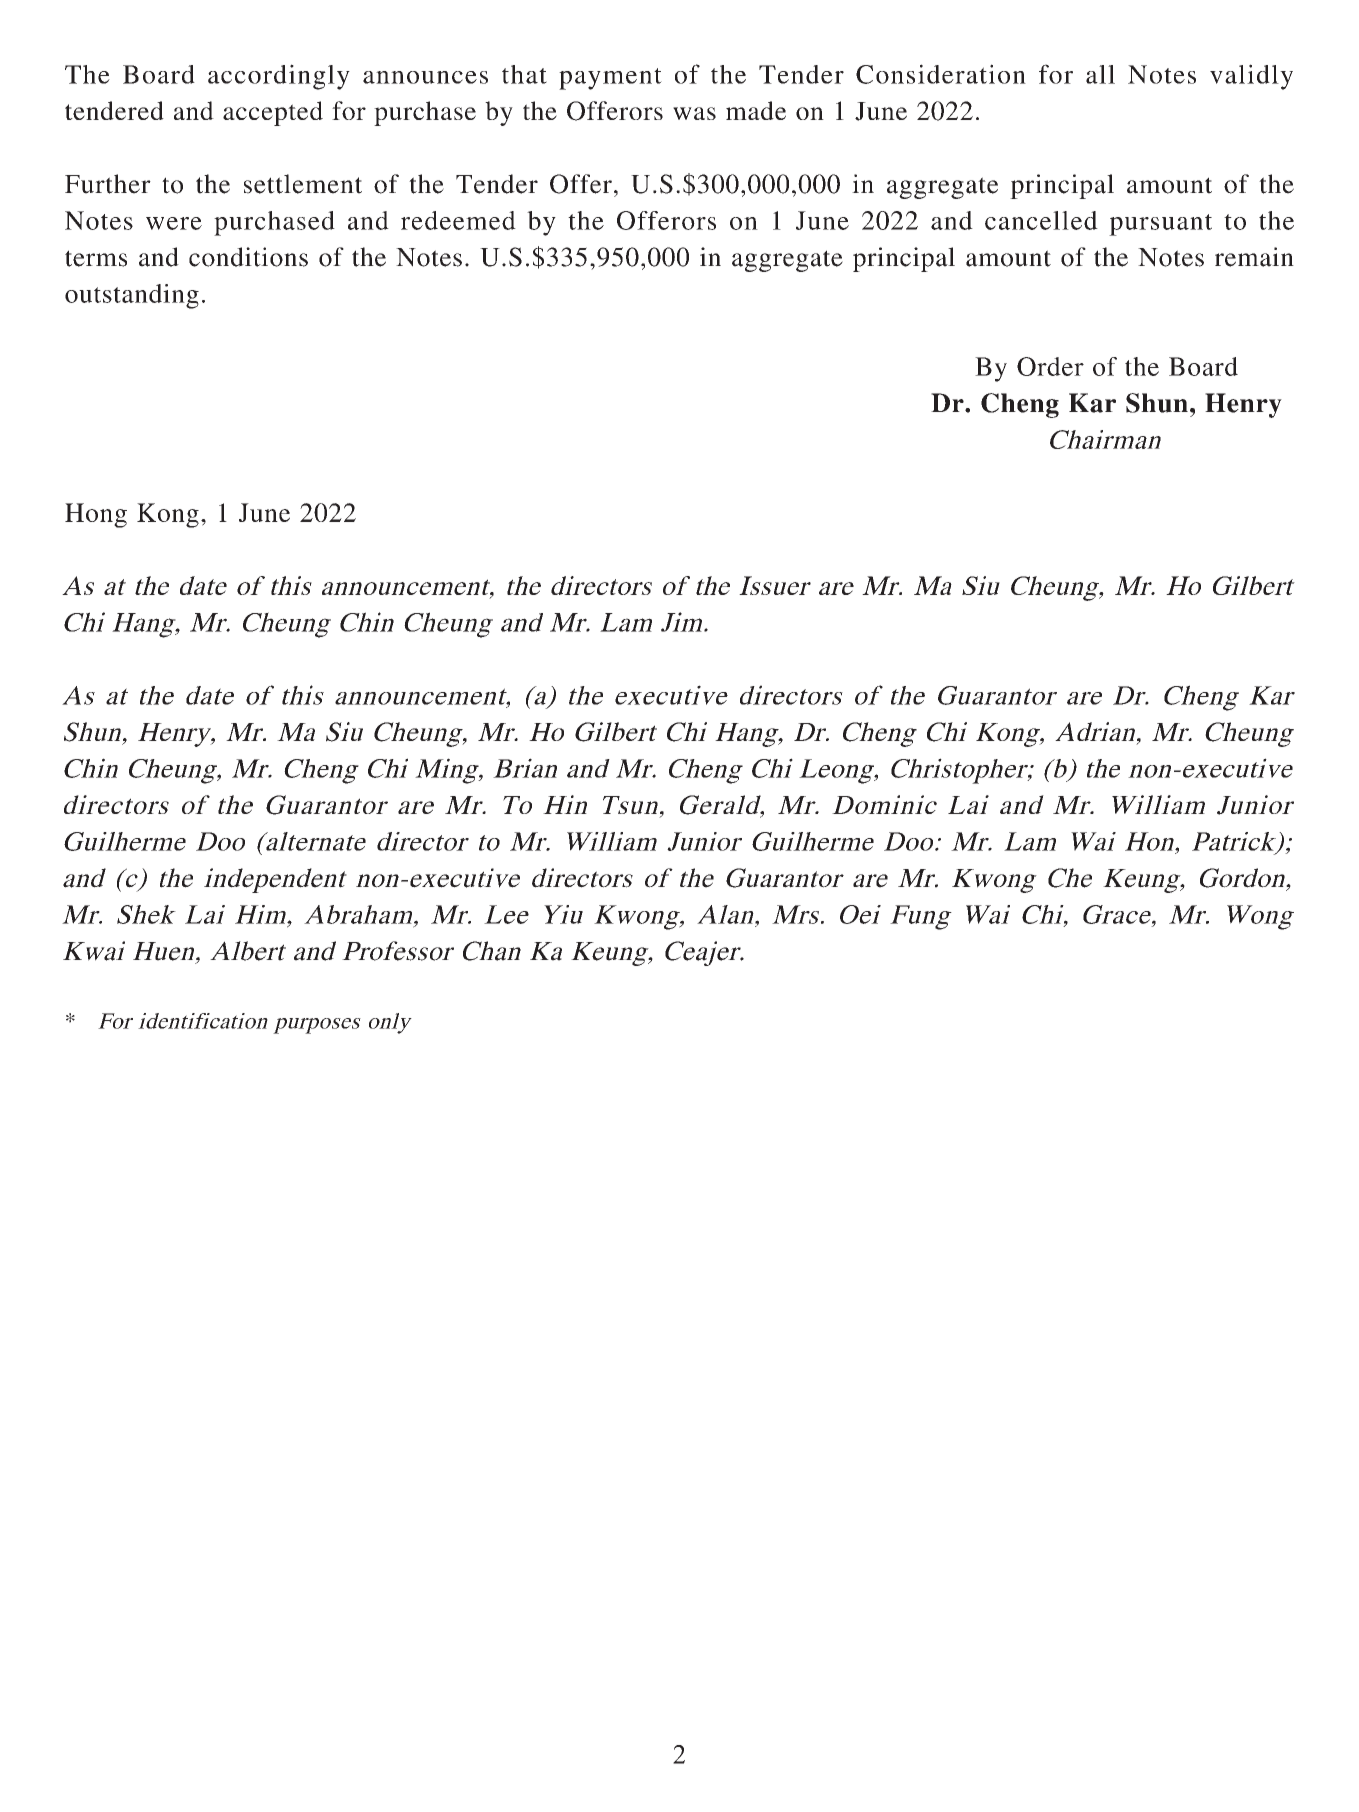 Image resolution: width=1359 pixels, height=1812 pixels. I want to click on were, so click(174, 223).
